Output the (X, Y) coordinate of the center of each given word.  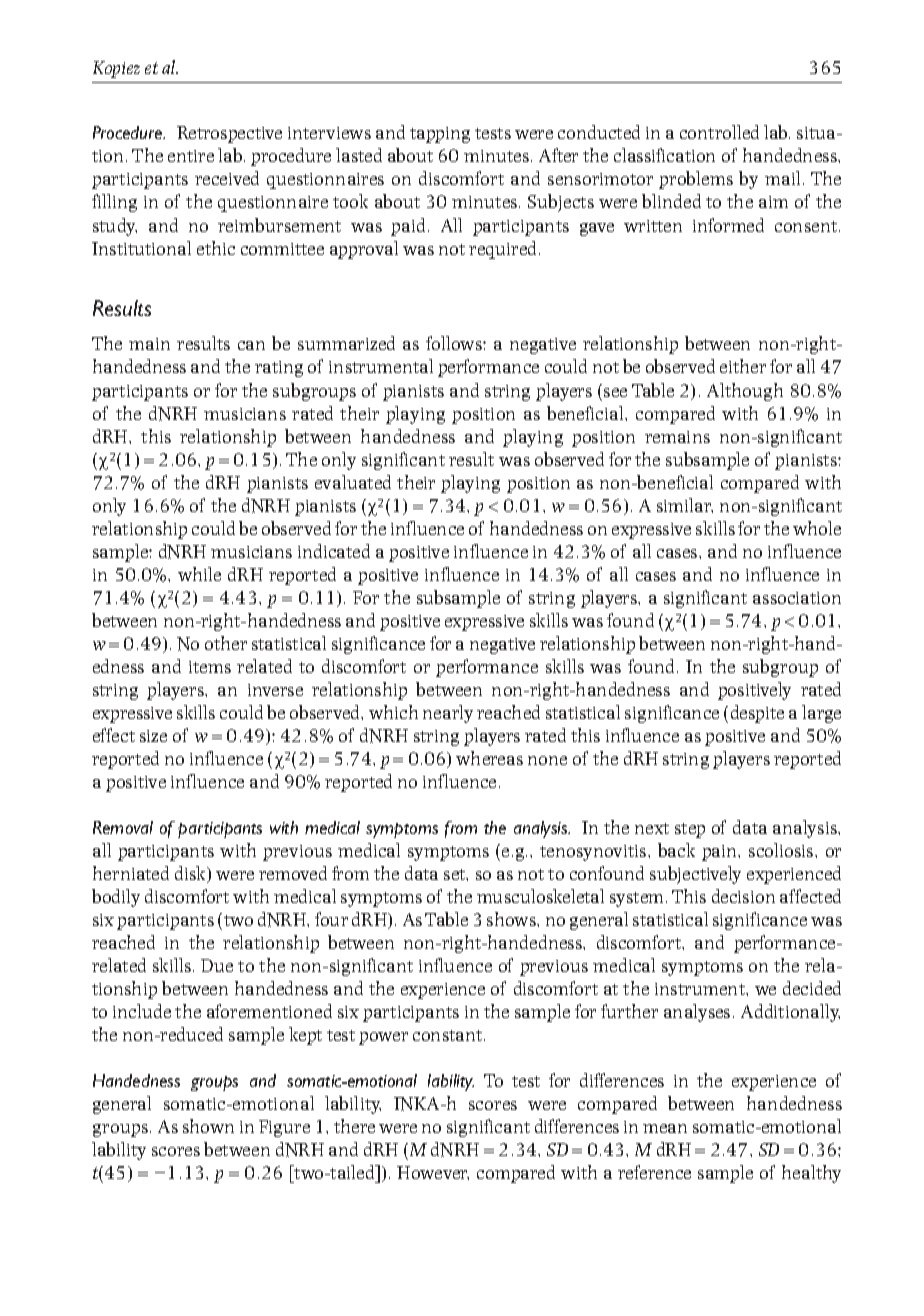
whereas (489, 758)
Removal (123, 827)
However (433, 1173)
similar (685, 505)
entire (191, 156)
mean (665, 1128)
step (690, 830)
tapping (440, 135)
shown (208, 1126)
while (199, 574)
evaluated (353, 482)
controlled (719, 132)
